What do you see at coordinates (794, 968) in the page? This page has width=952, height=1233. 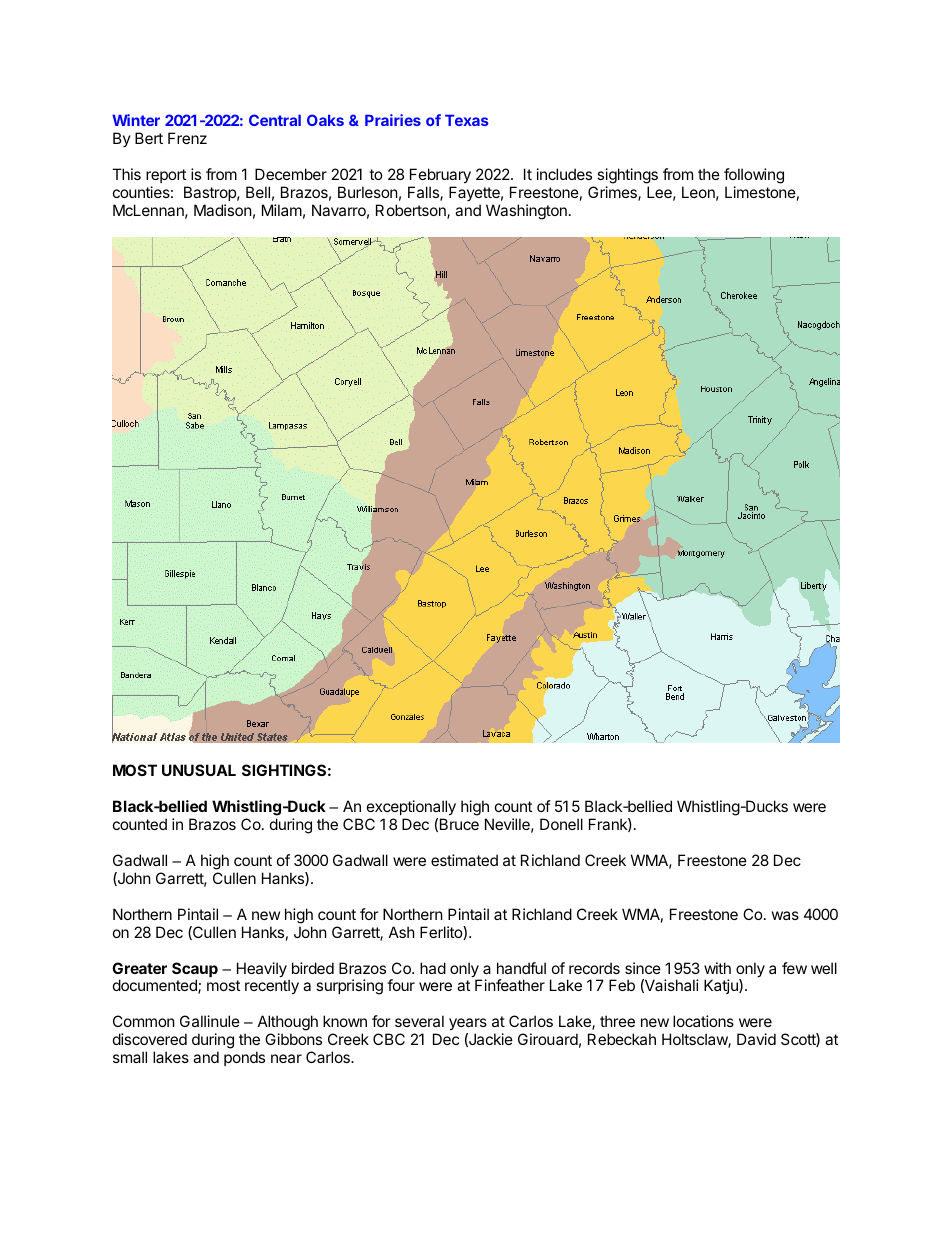 I see `few` at bounding box center [794, 968].
